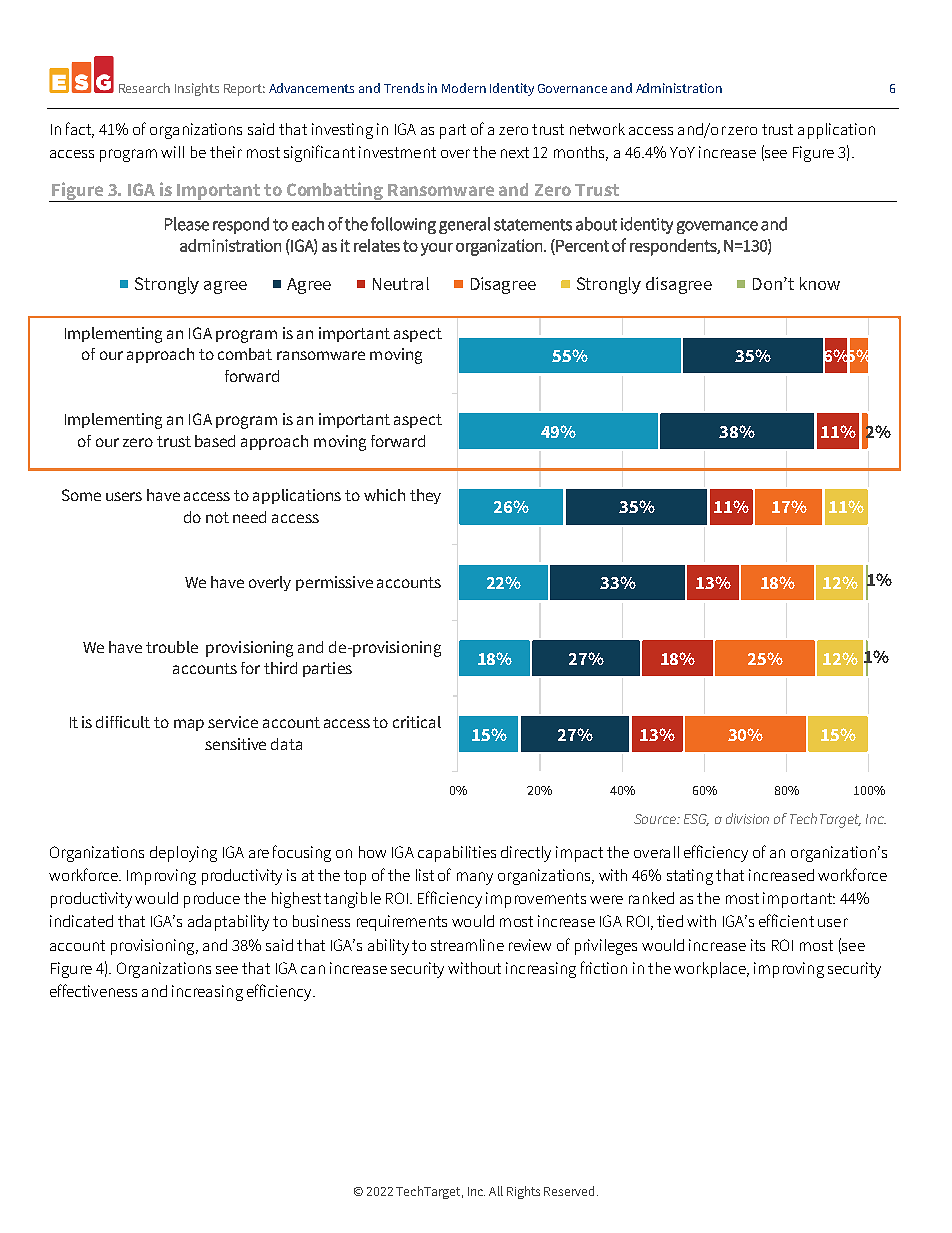 Image resolution: width=952 pixels, height=1233 pixels. I want to click on know, so click(820, 283).
